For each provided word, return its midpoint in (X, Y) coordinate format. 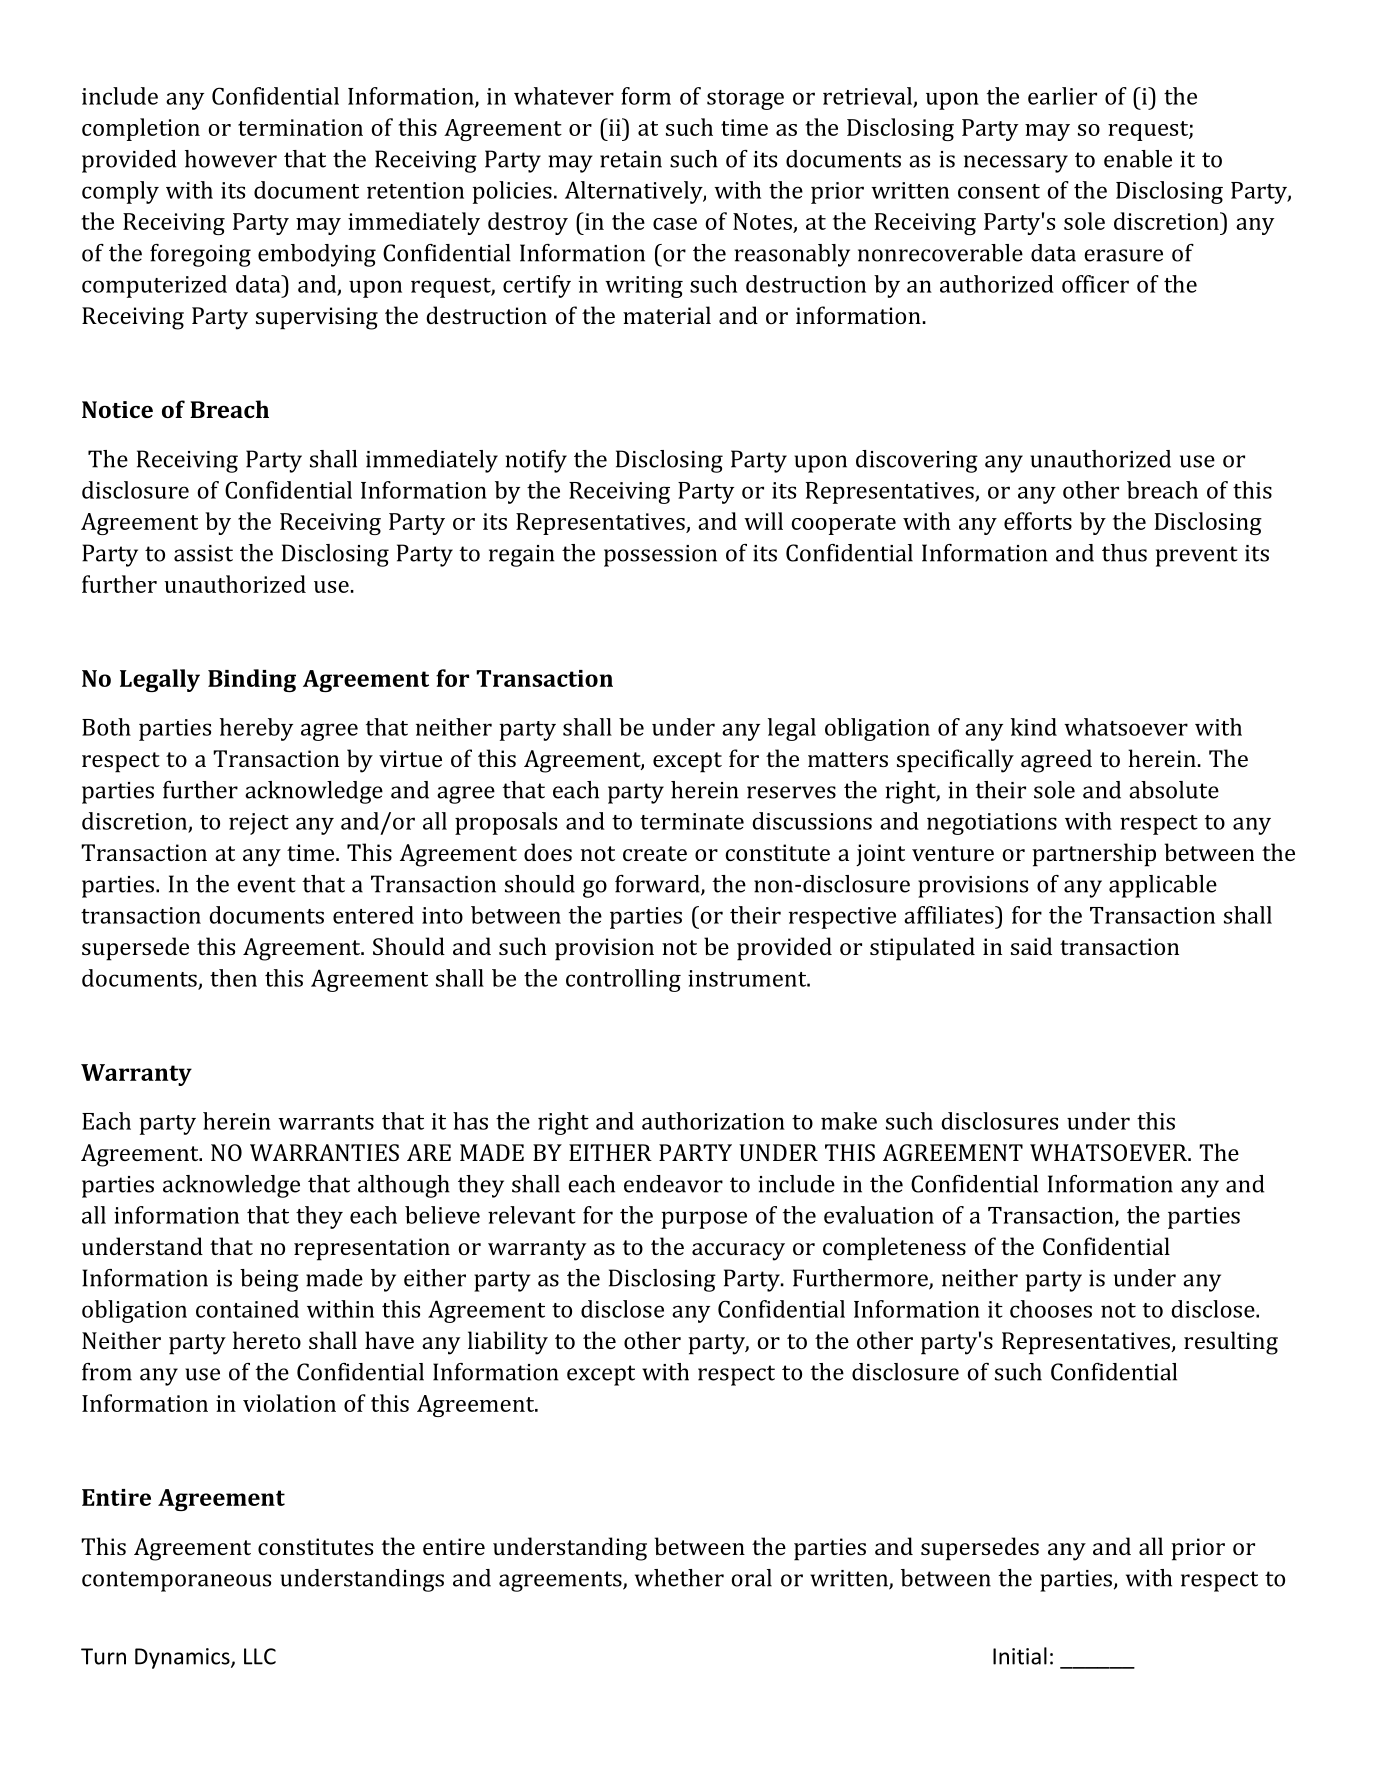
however (231, 159)
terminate (692, 821)
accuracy (738, 1252)
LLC (260, 1656)
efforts (1038, 521)
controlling (623, 980)
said (1031, 946)
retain (631, 159)
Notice (117, 409)
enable (1138, 159)
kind (1034, 727)
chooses (1051, 1309)
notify (536, 461)
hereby (256, 729)
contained (247, 1309)
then (233, 978)
